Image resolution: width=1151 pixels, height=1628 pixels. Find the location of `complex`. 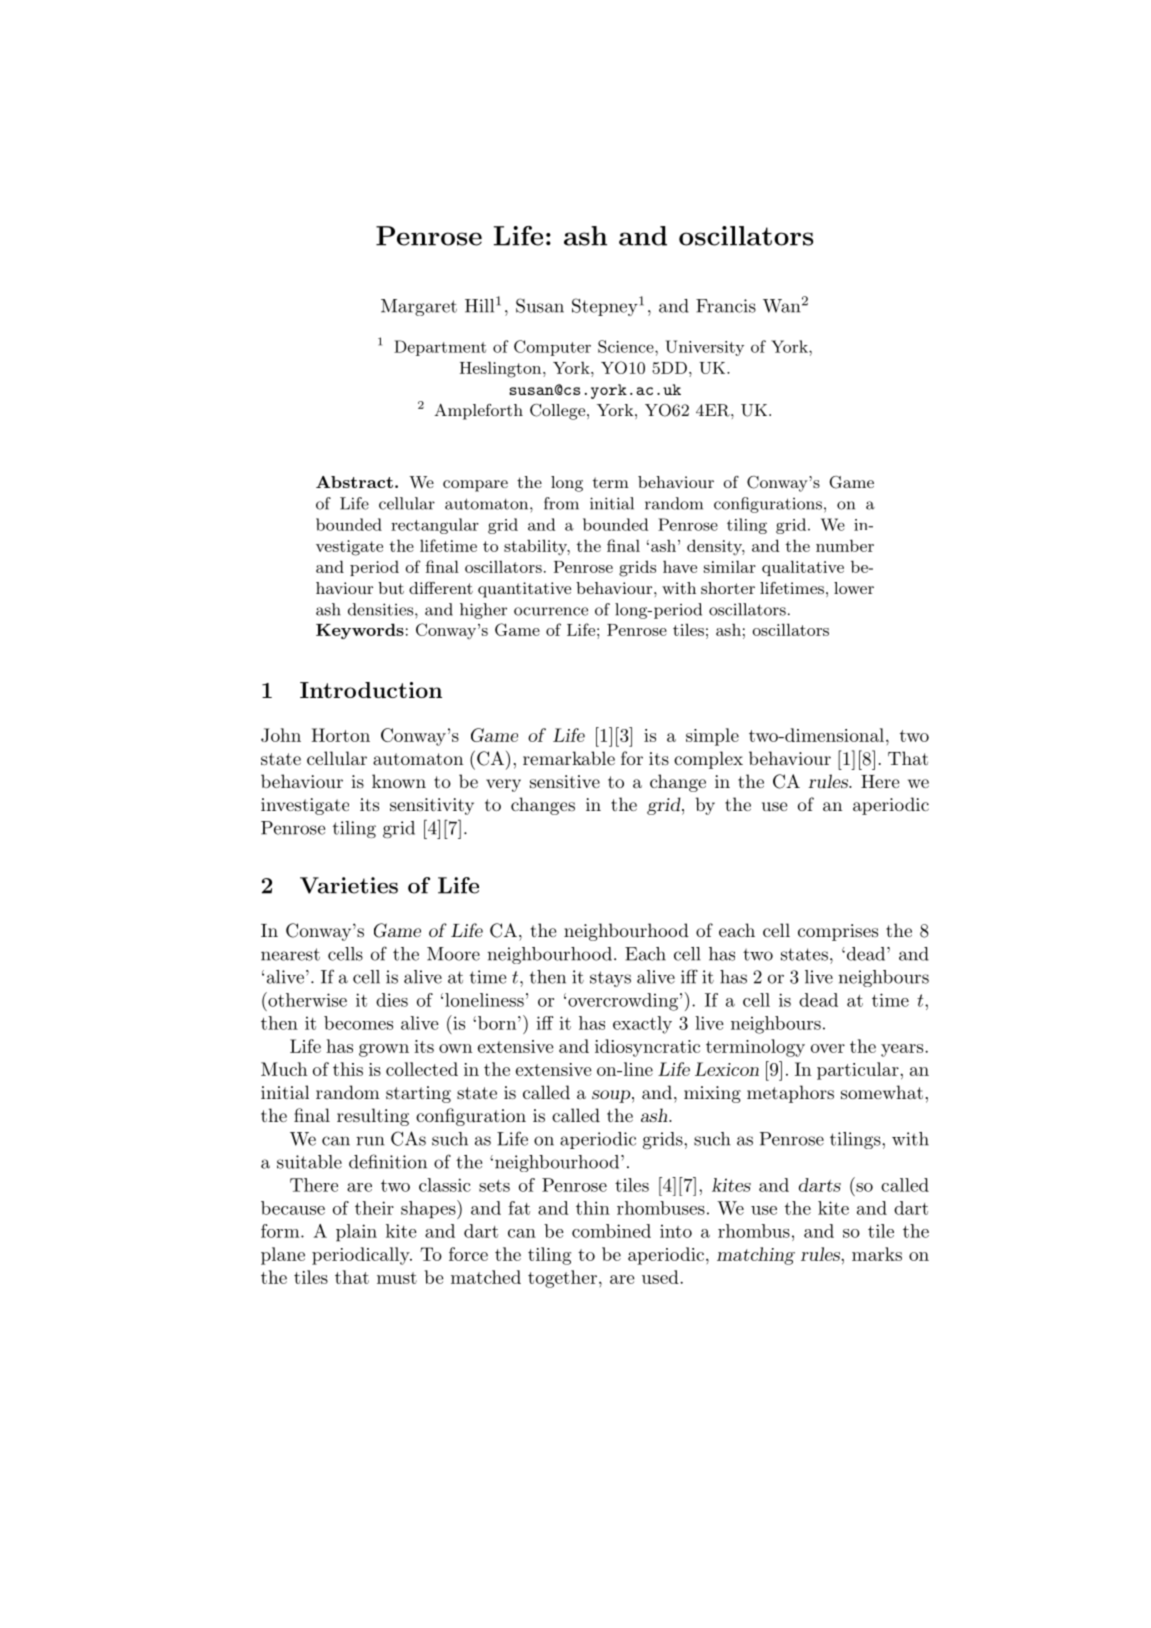

complex is located at coordinates (708, 760).
